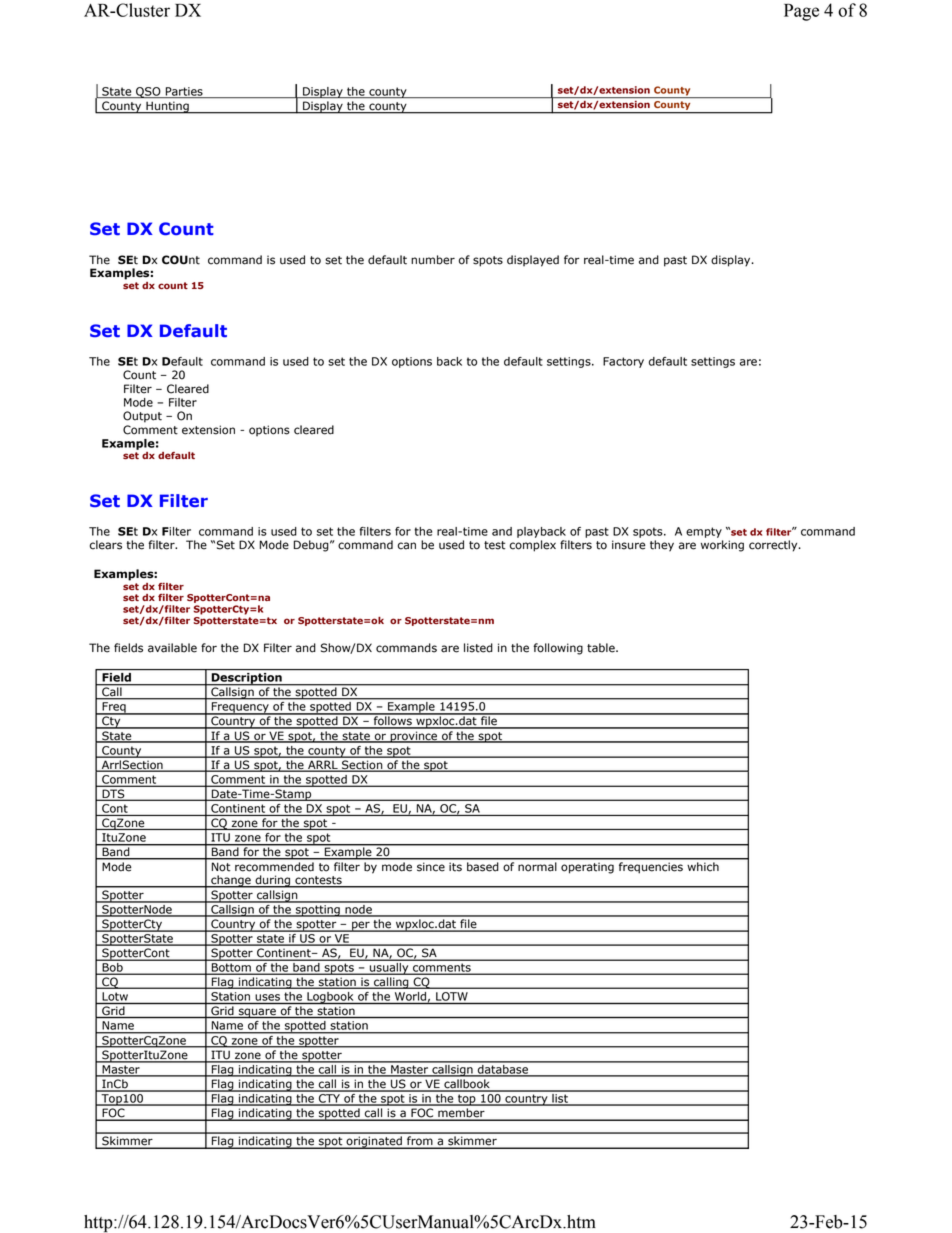 This page has width=952, height=1233. Describe the element at coordinates (801, 12) in the page. I see `Page` at that location.
